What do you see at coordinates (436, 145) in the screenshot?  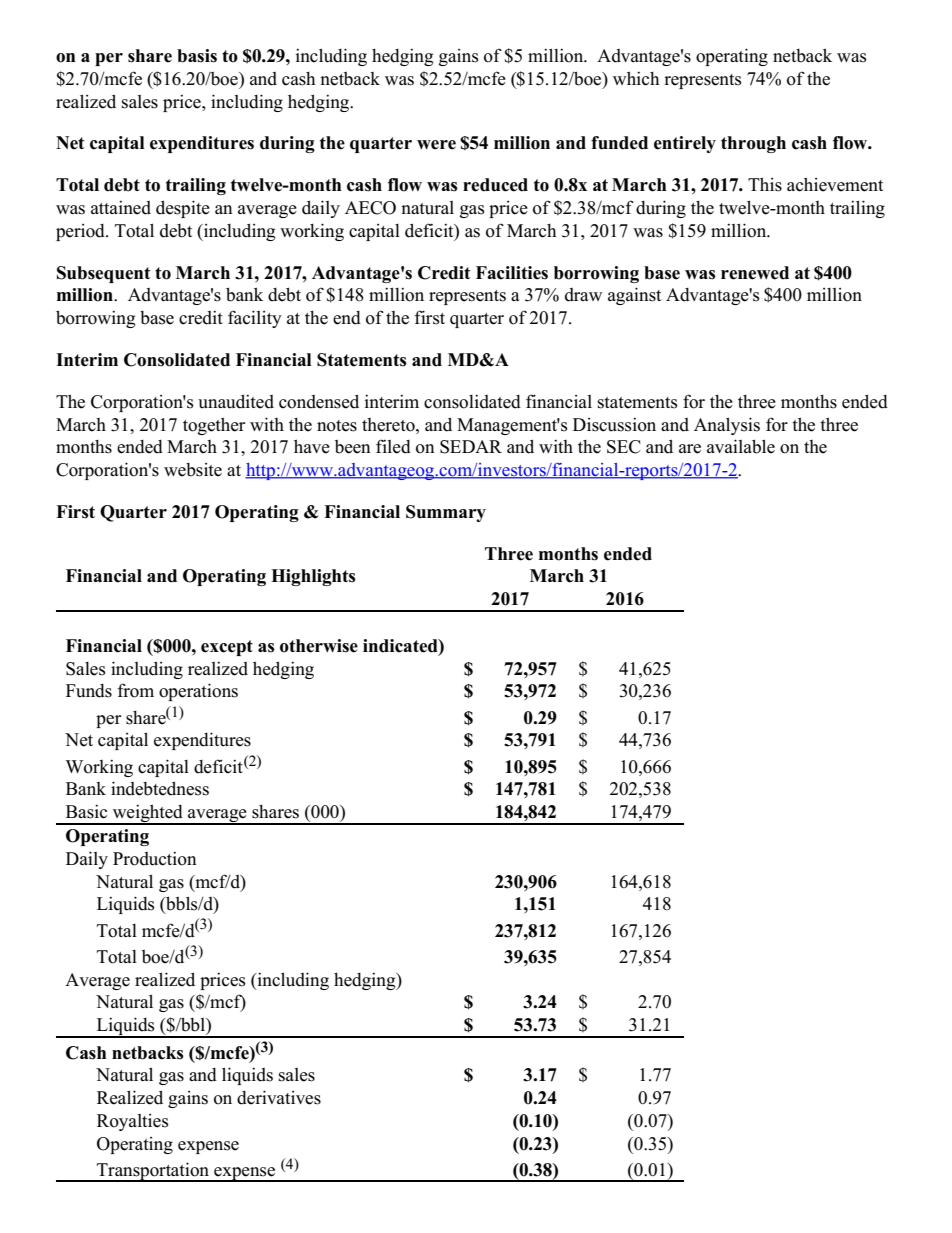 I see `were` at bounding box center [436, 145].
